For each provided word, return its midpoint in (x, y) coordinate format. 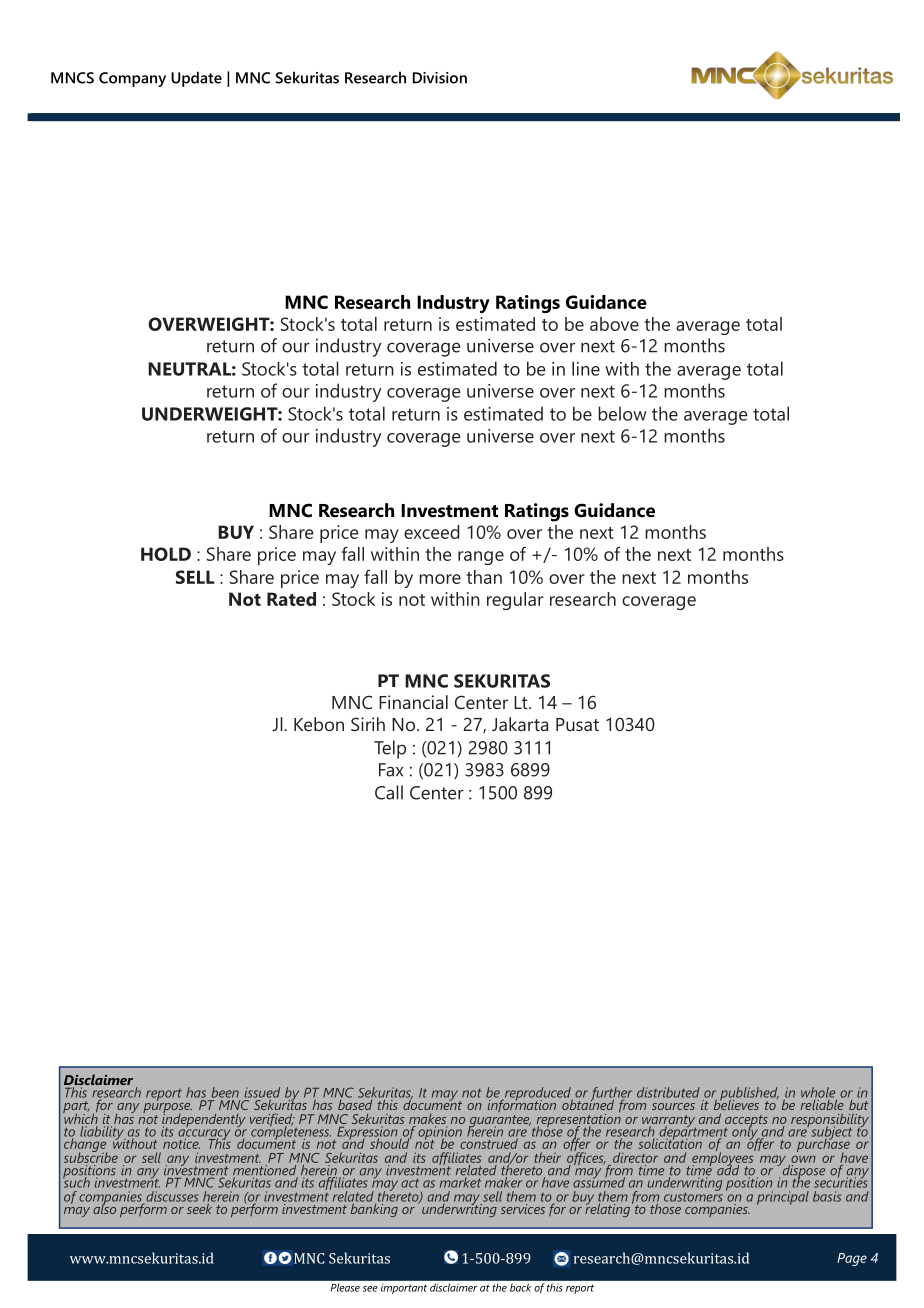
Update (196, 79)
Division (440, 78)
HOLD (166, 554)
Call (389, 792)
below (622, 413)
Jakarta (520, 724)
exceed (432, 532)
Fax (391, 770)
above (614, 324)
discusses (171, 1197)
